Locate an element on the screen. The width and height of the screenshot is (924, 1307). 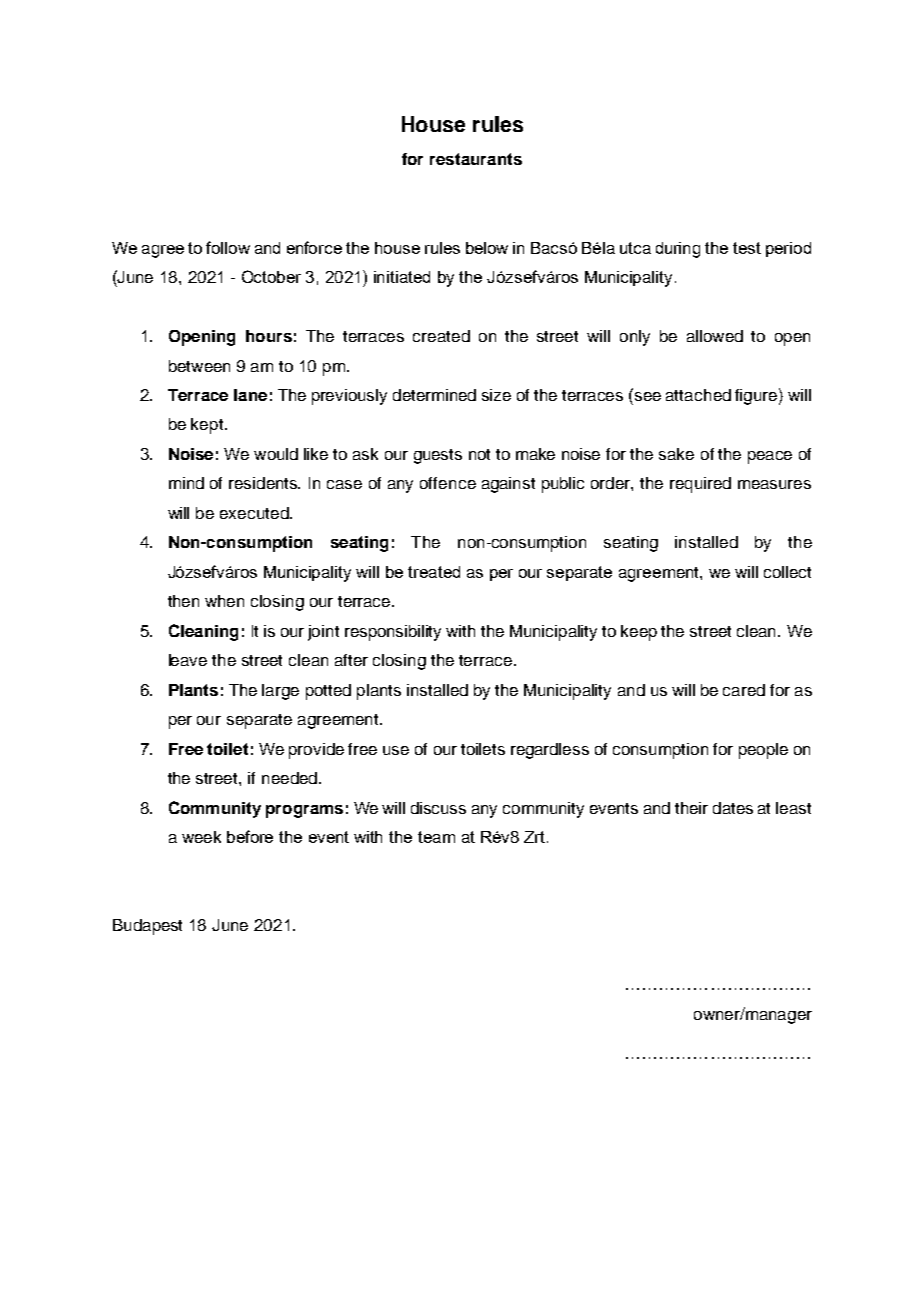
restaurants is located at coordinates (476, 159).
